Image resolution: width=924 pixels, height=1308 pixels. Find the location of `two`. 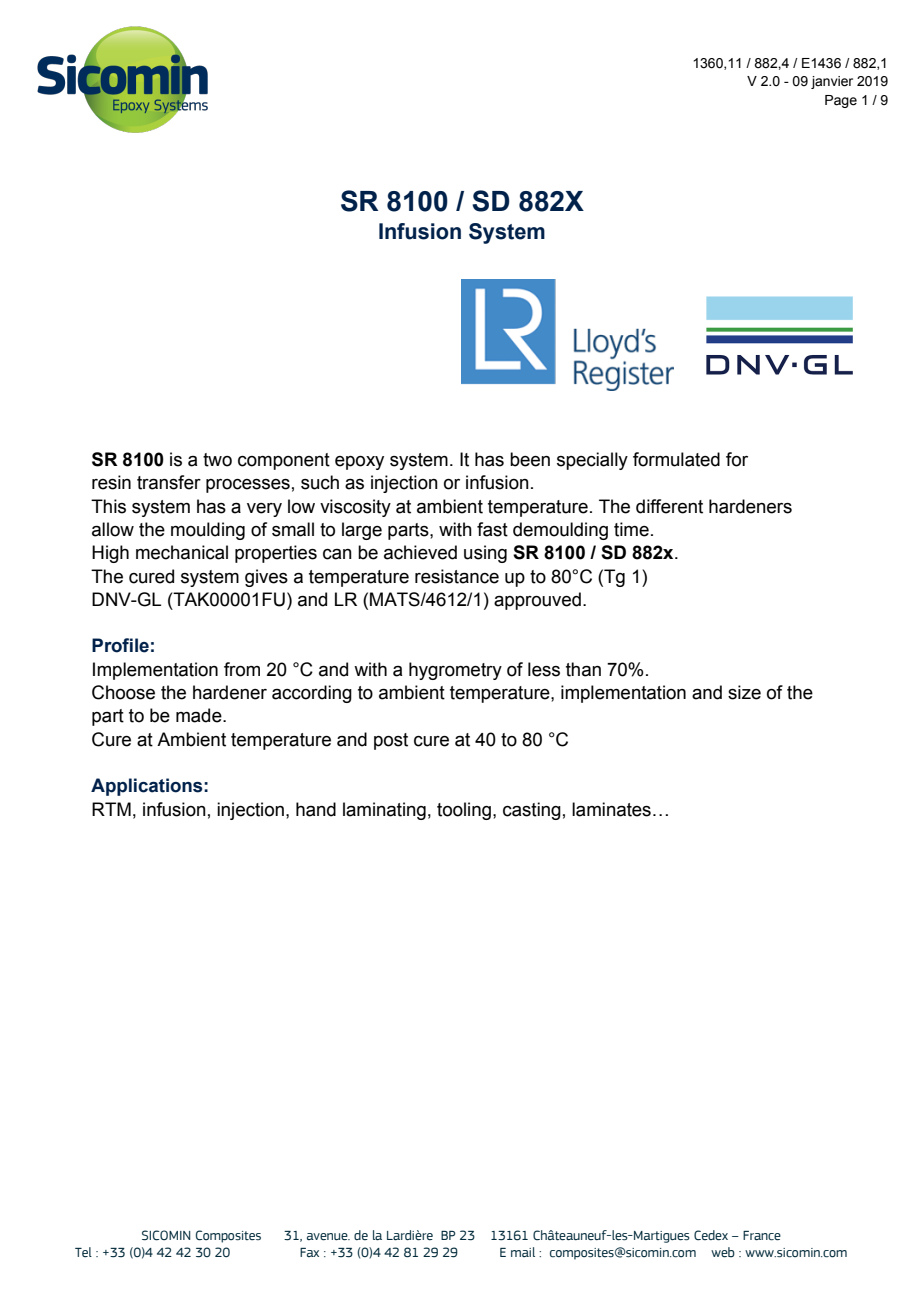

two is located at coordinates (217, 460).
